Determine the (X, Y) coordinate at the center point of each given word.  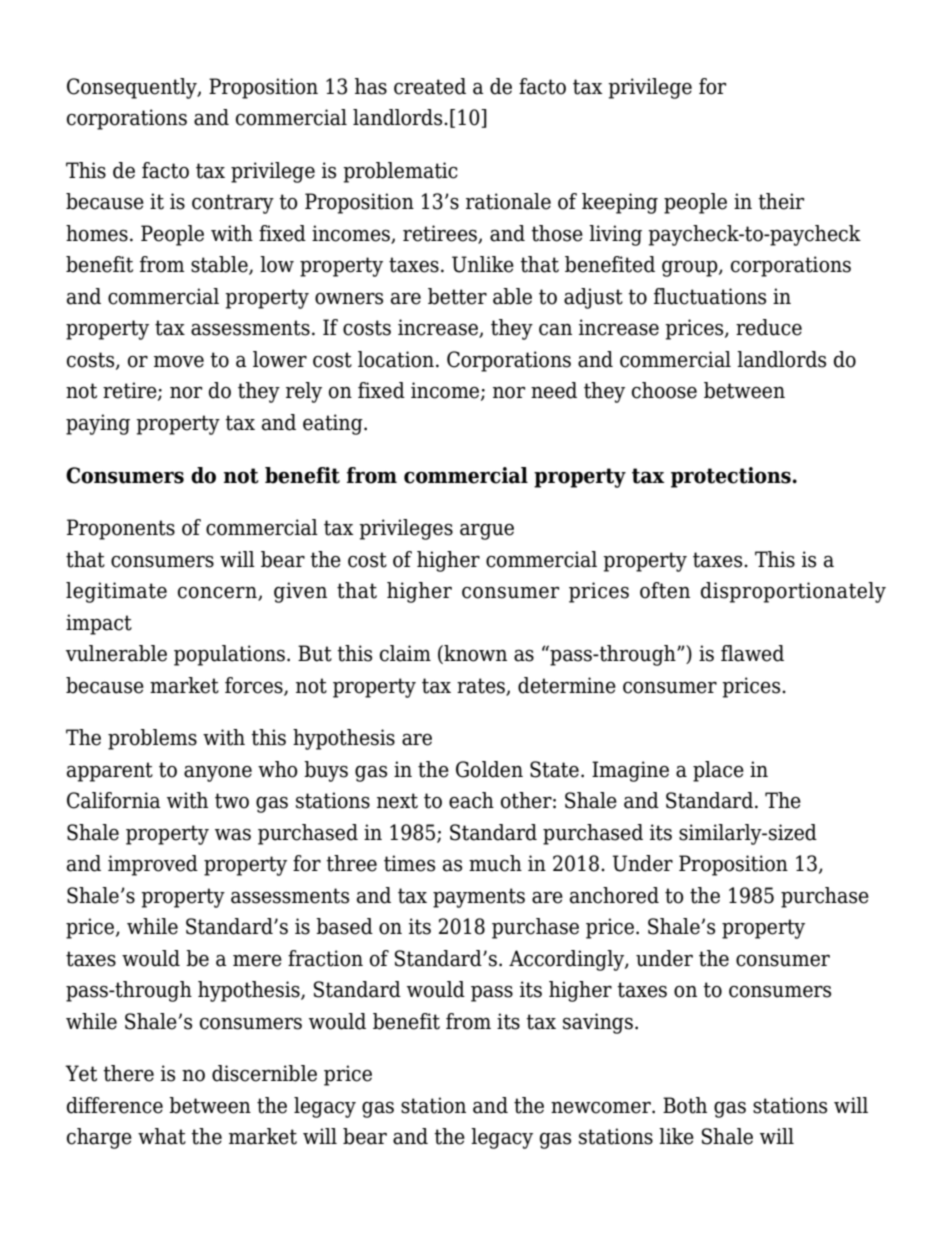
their (781, 201)
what (162, 1136)
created (430, 86)
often (665, 590)
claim (405, 653)
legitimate (116, 592)
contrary (233, 204)
